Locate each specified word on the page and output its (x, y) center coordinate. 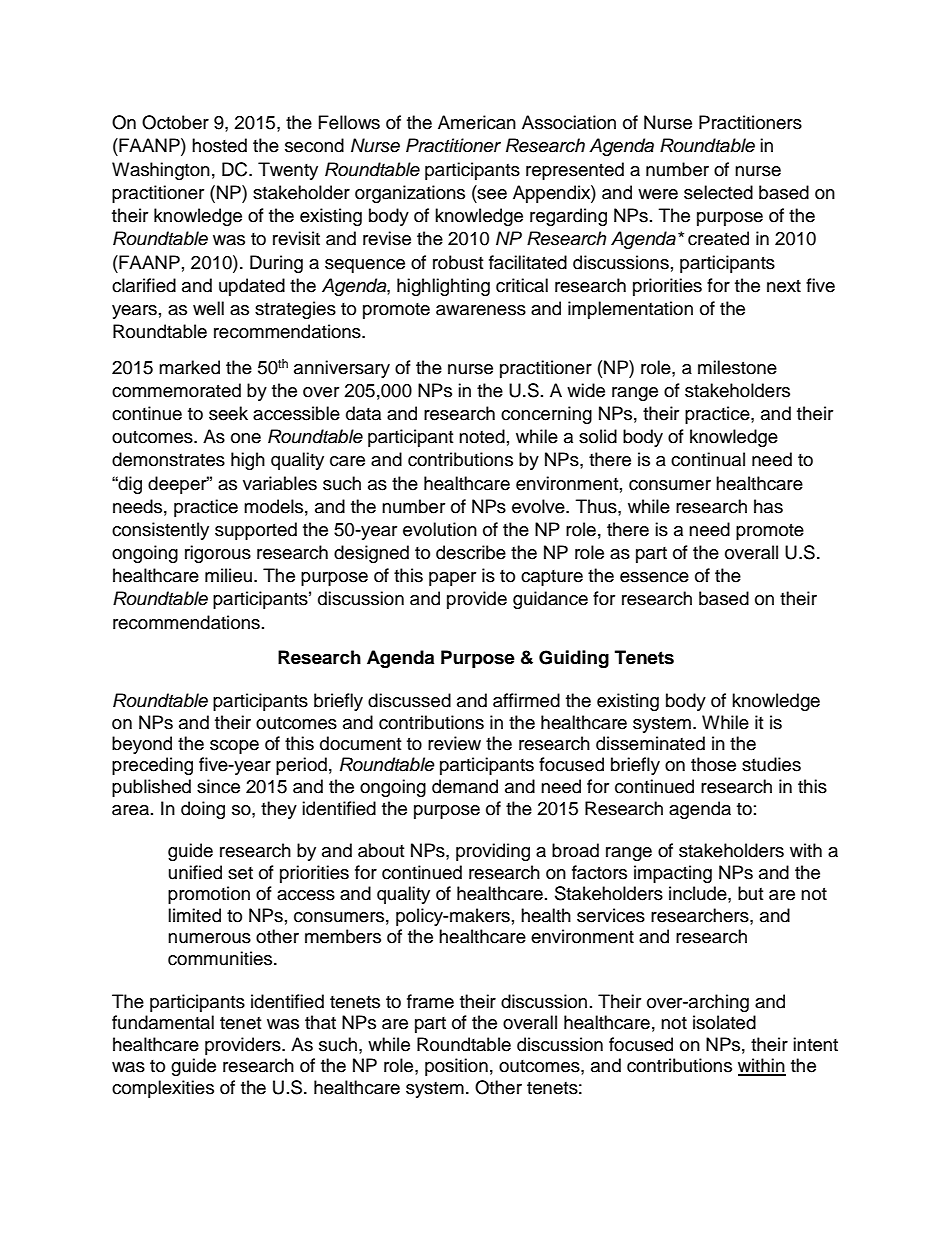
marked (189, 367)
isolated (724, 1022)
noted (482, 436)
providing (493, 852)
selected (718, 192)
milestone (737, 367)
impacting (673, 874)
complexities (163, 1089)
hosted (219, 145)
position (456, 1067)
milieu (228, 575)
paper (452, 579)
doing (203, 810)
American (477, 122)
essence (654, 577)
